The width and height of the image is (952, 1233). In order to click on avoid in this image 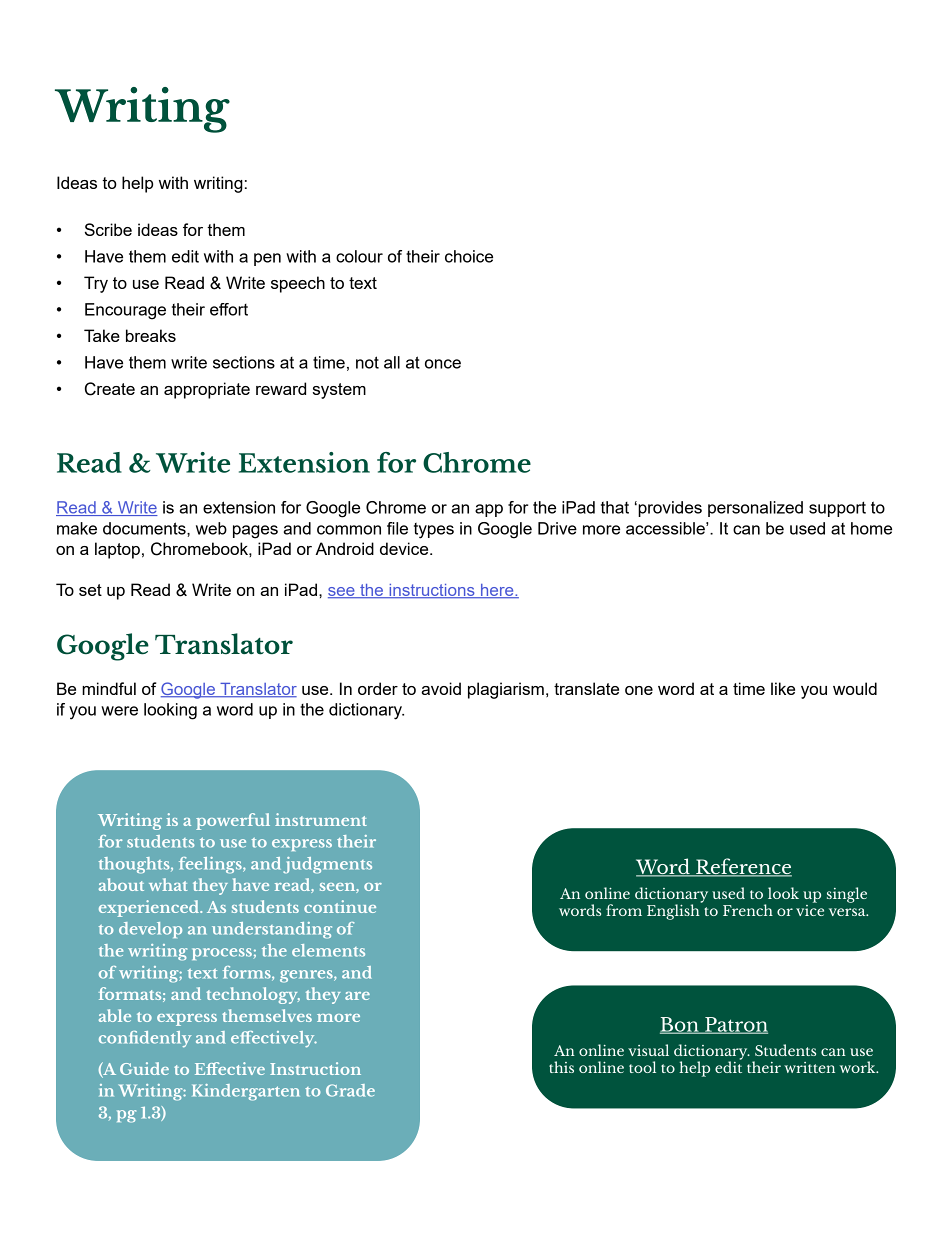, I will do `click(441, 688)`.
